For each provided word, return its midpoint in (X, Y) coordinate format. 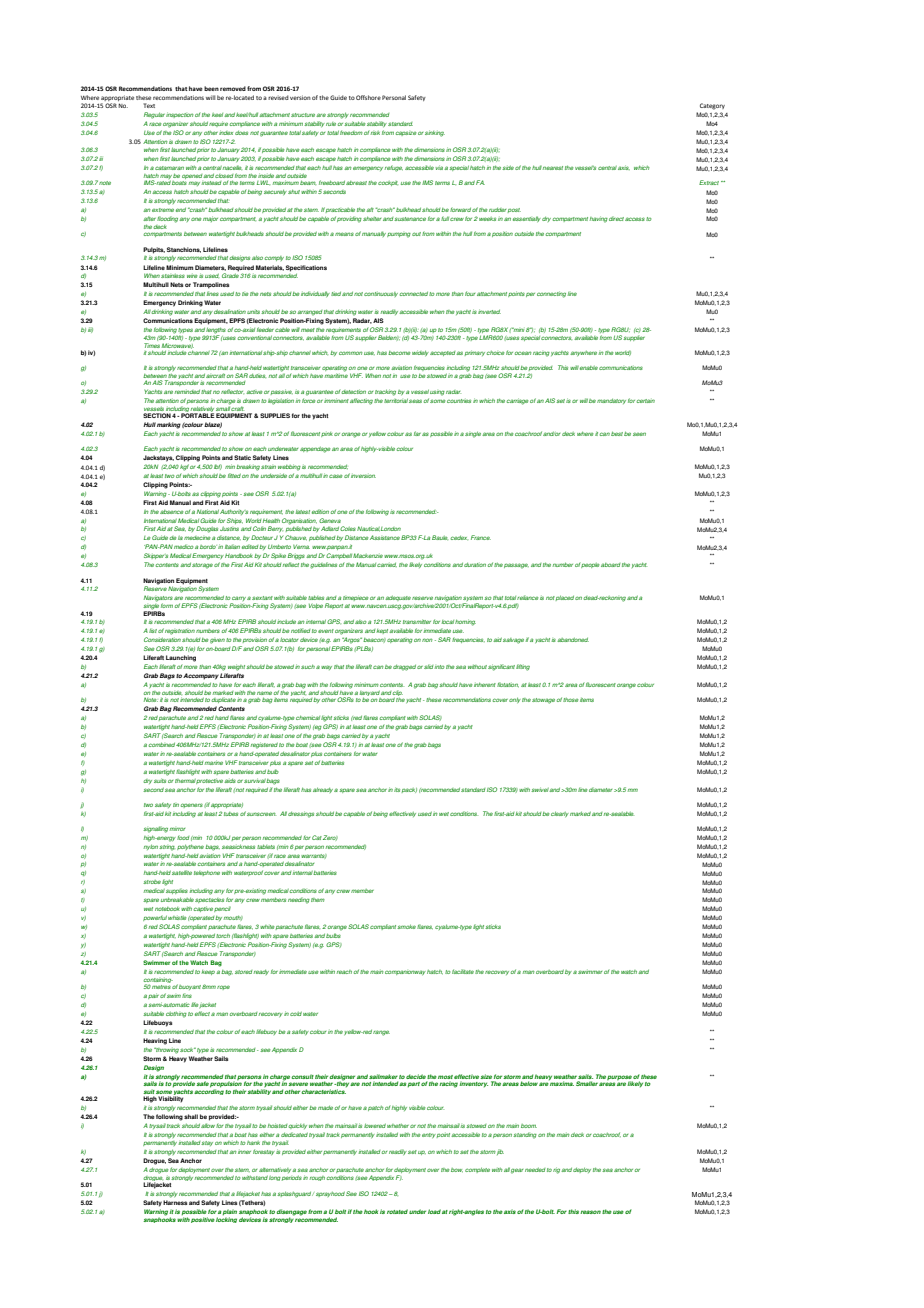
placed (565, 598)
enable (589, 368)
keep (208, 972)
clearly (560, 814)
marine (214, 762)
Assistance (385, 537)
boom (529, 1126)
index (226, 132)
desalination (230, 311)
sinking (435, 133)
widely (420, 353)
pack (409, 790)
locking (226, 1220)
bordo (208, 546)
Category (712, 106)
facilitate (463, 971)
